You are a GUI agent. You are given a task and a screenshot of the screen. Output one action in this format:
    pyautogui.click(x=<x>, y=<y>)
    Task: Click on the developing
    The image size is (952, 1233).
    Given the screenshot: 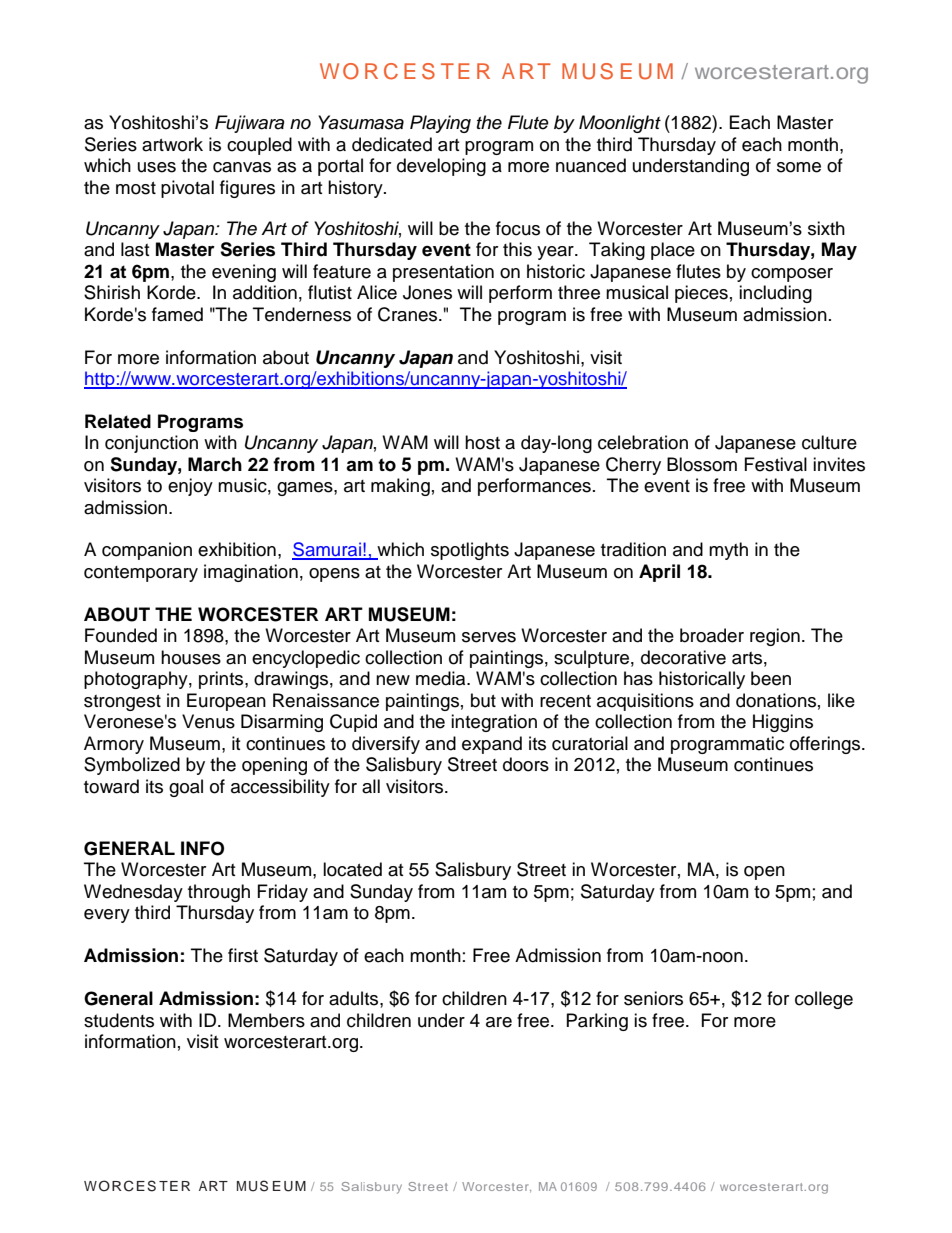 What is the action you would take?
    pyautogui.click(x=441, y=167)
